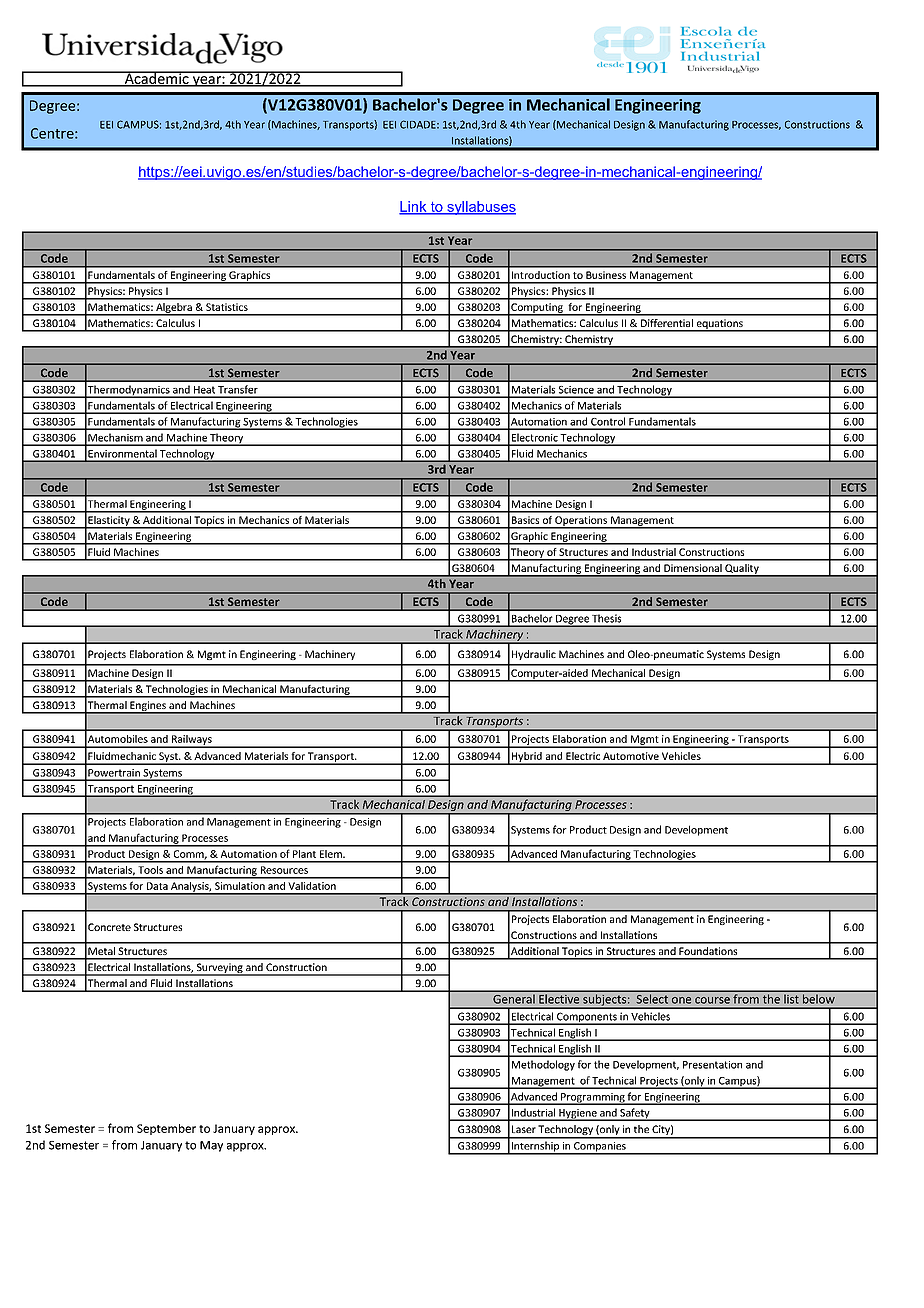 The image size is (924, 1308). I want to click on Presentation, so click(712, 1065).
